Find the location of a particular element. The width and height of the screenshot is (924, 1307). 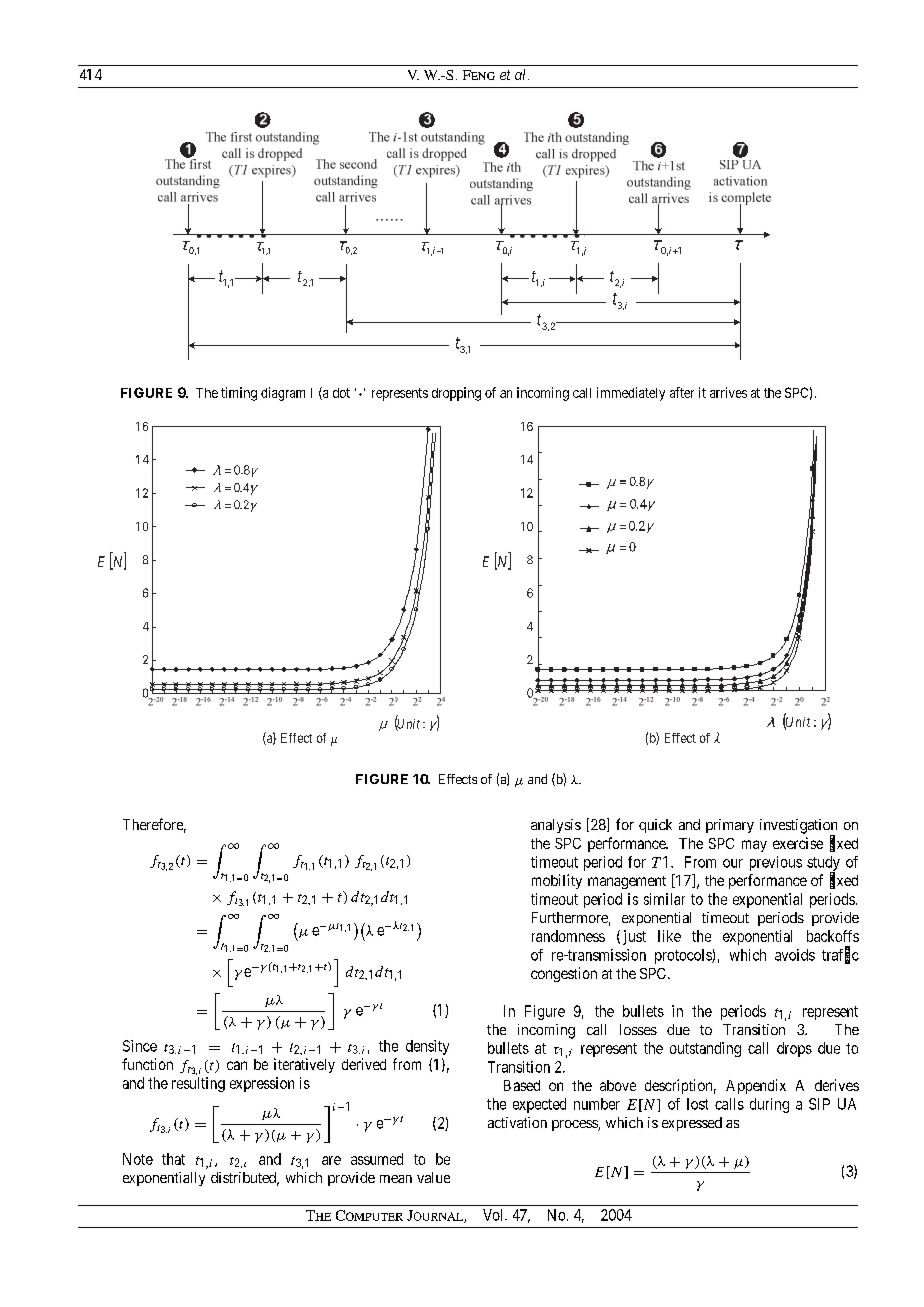

analysis is located at coordinates (556, 826).
